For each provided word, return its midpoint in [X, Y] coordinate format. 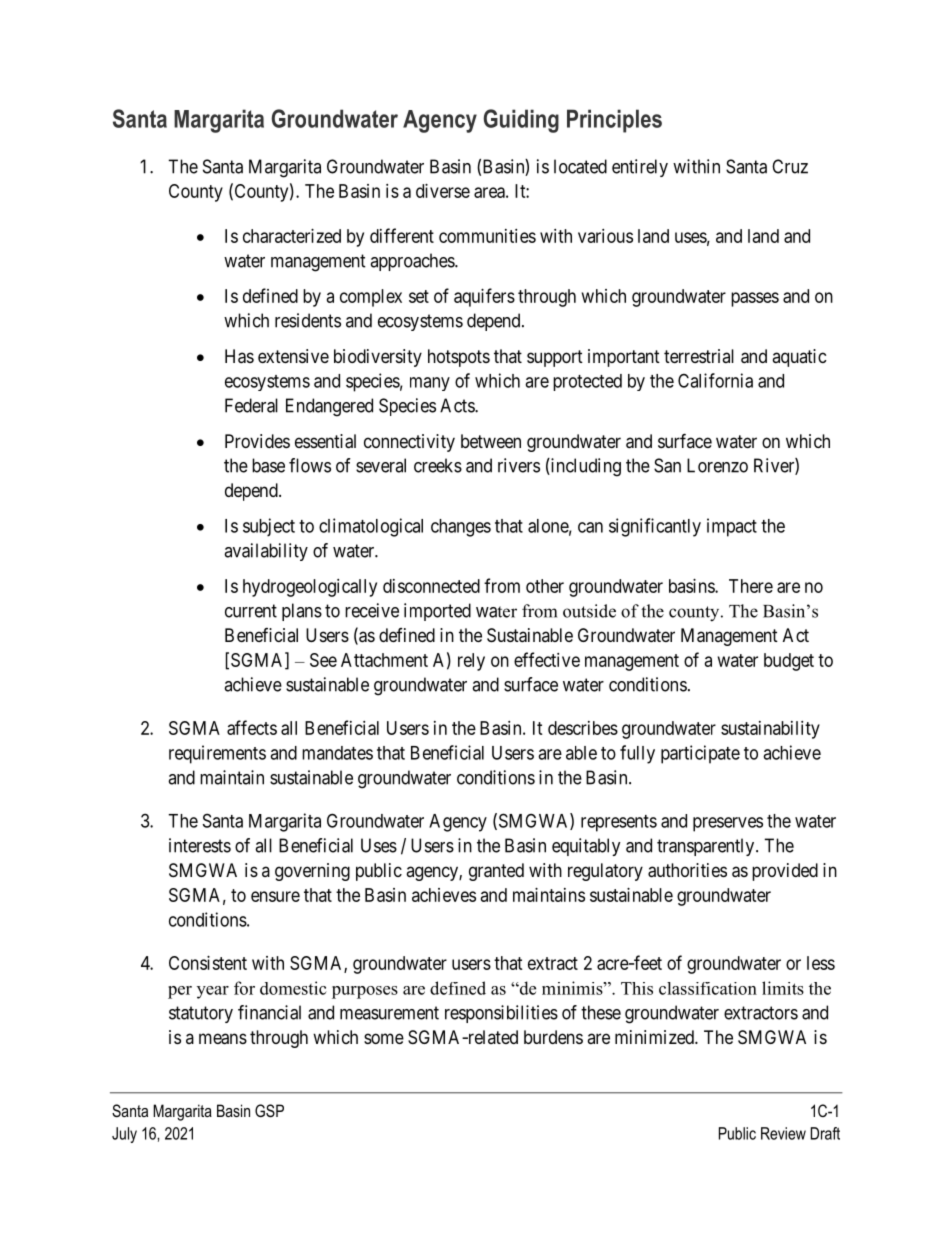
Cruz [790, 166]
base [268, 465]
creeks [438, 465]
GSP [269, 1111]
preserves [728, 824]
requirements [217, 754]
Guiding [521, 121]
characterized [292, 236]
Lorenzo [717, 465]
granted [496, 872]
